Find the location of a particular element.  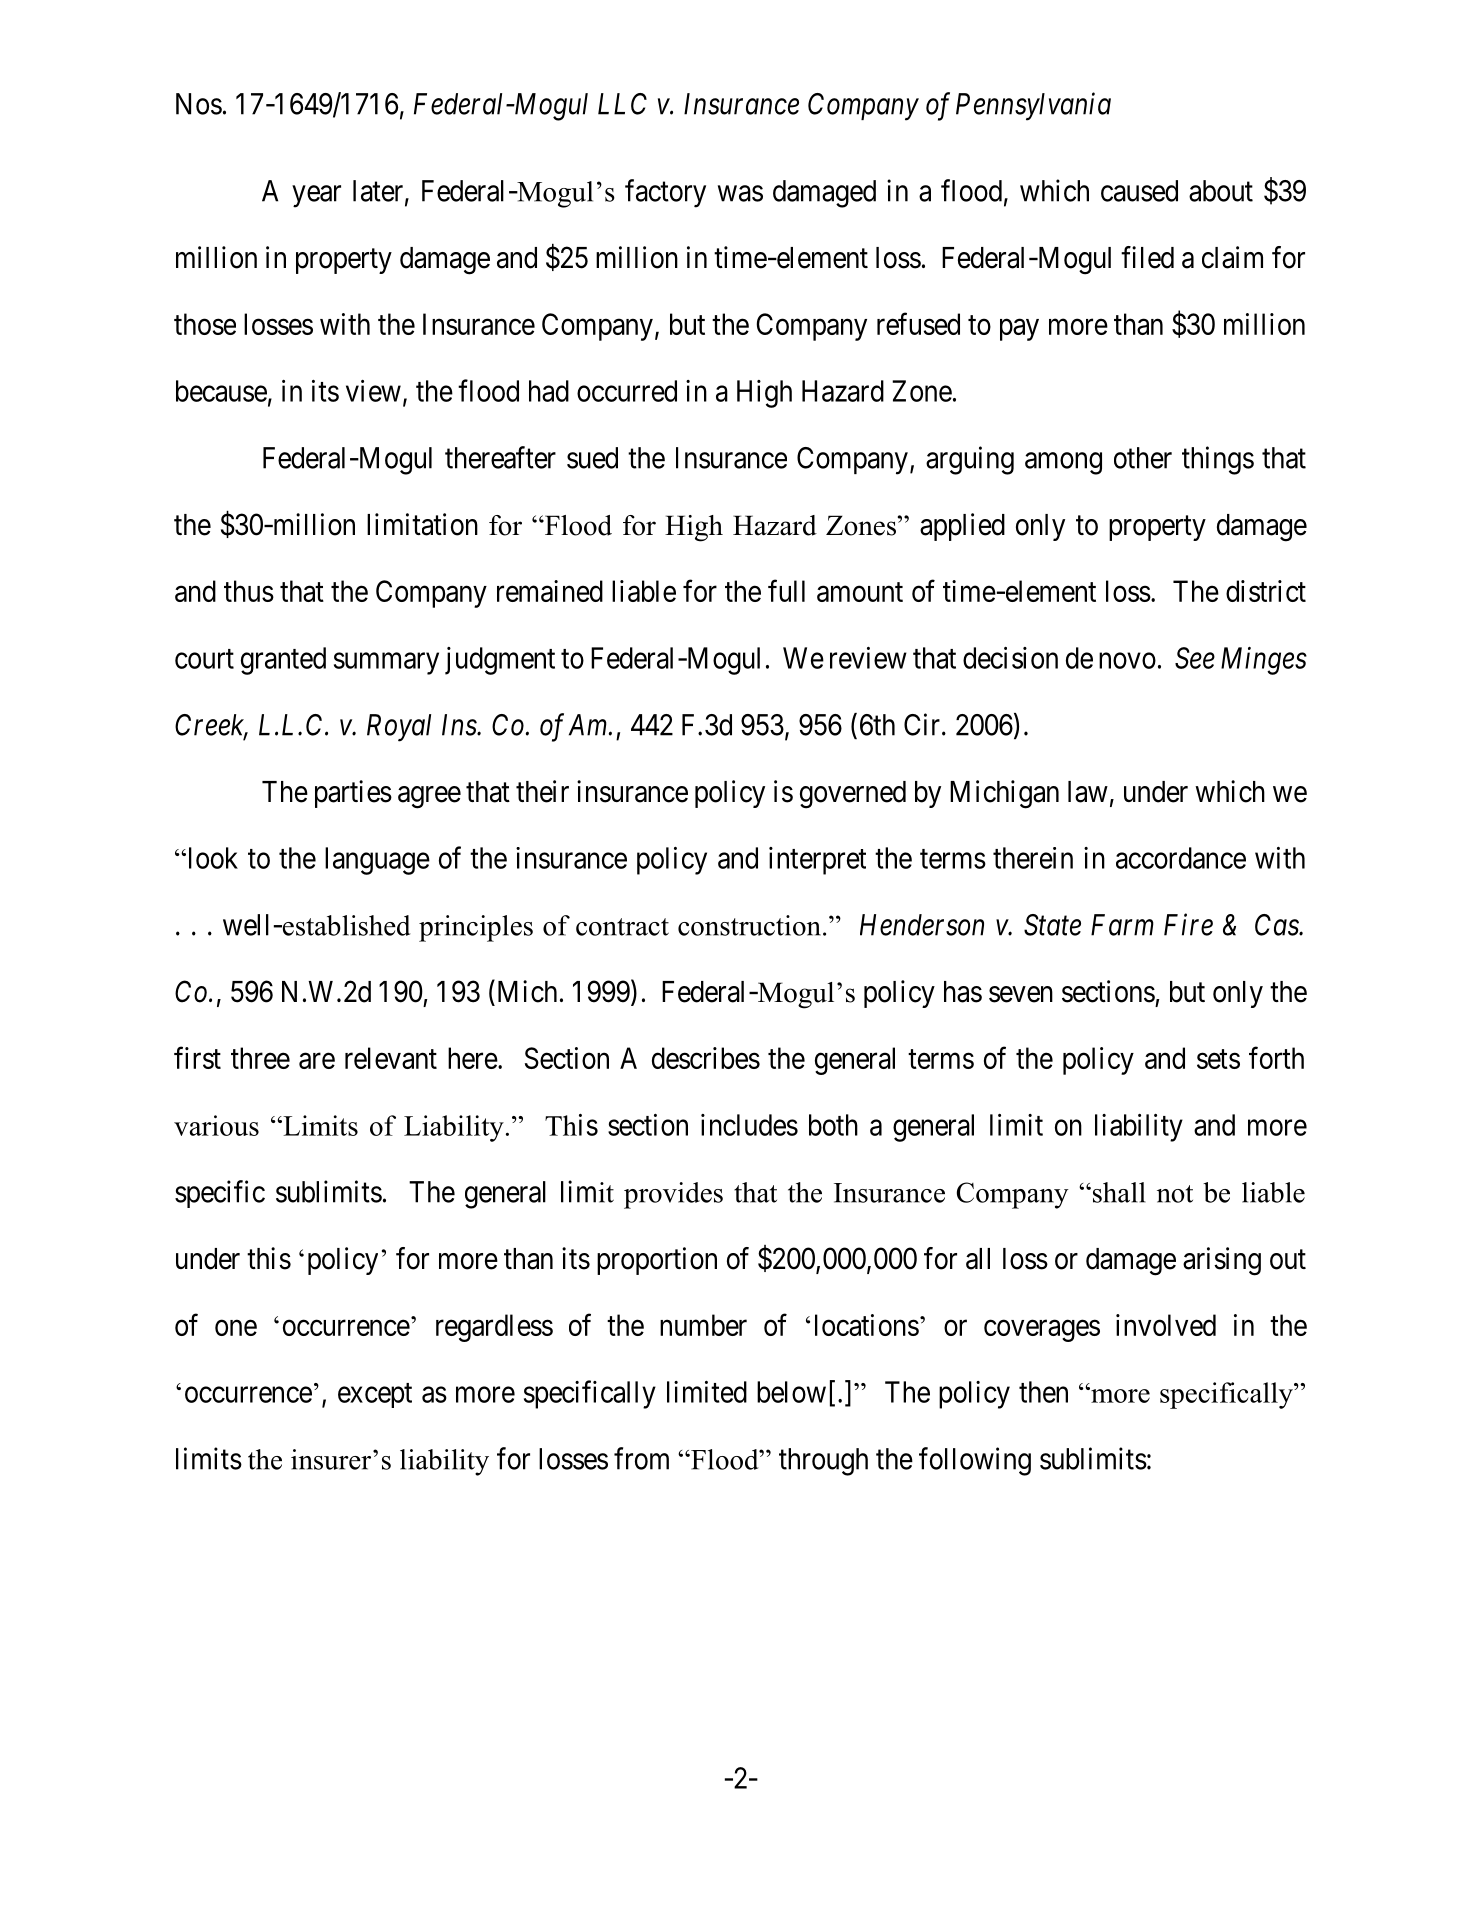

caused is located at coordinates (1139, 191).
